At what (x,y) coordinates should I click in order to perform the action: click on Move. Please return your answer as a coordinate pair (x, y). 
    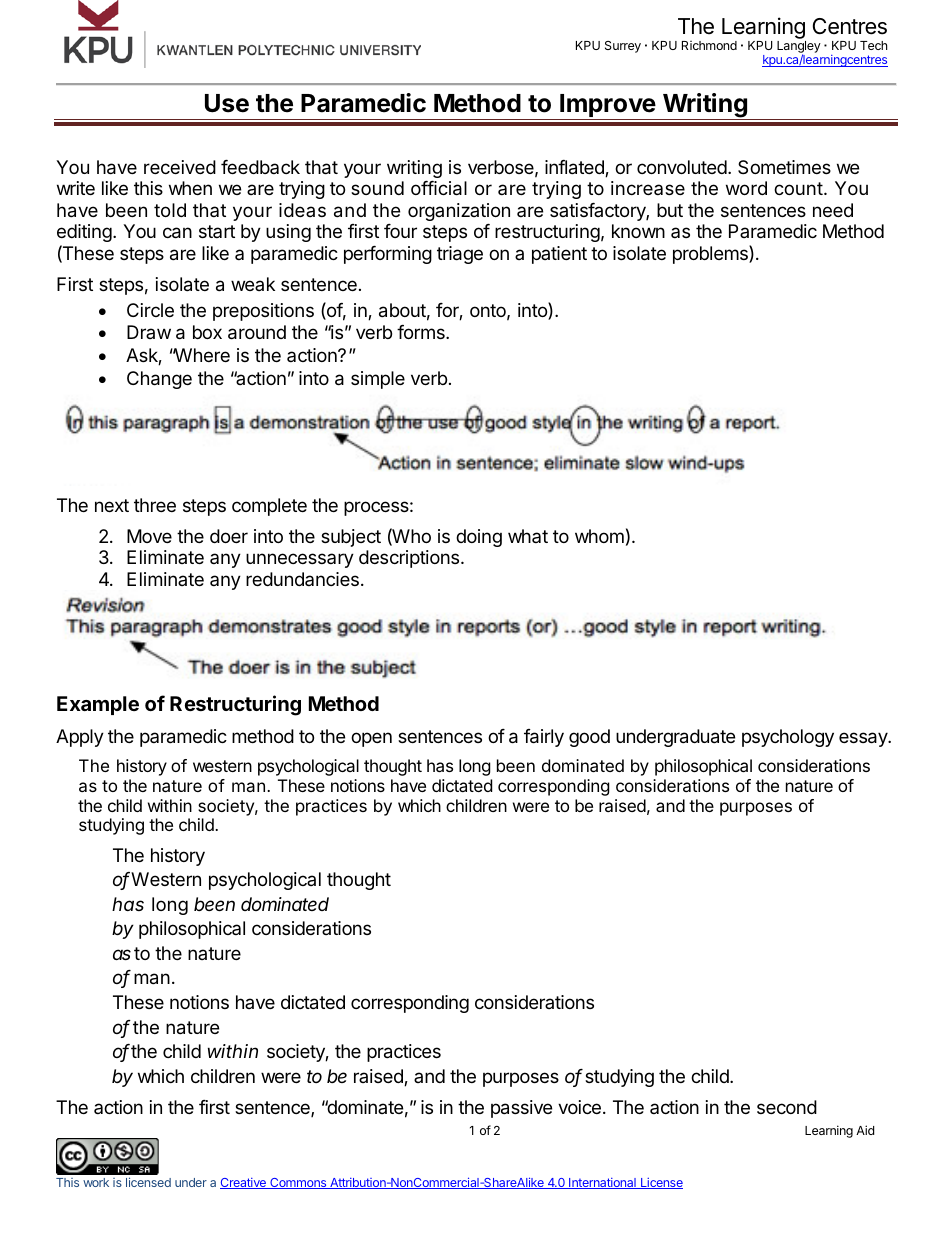
    Looking at the image, I should click on (149, 536).
